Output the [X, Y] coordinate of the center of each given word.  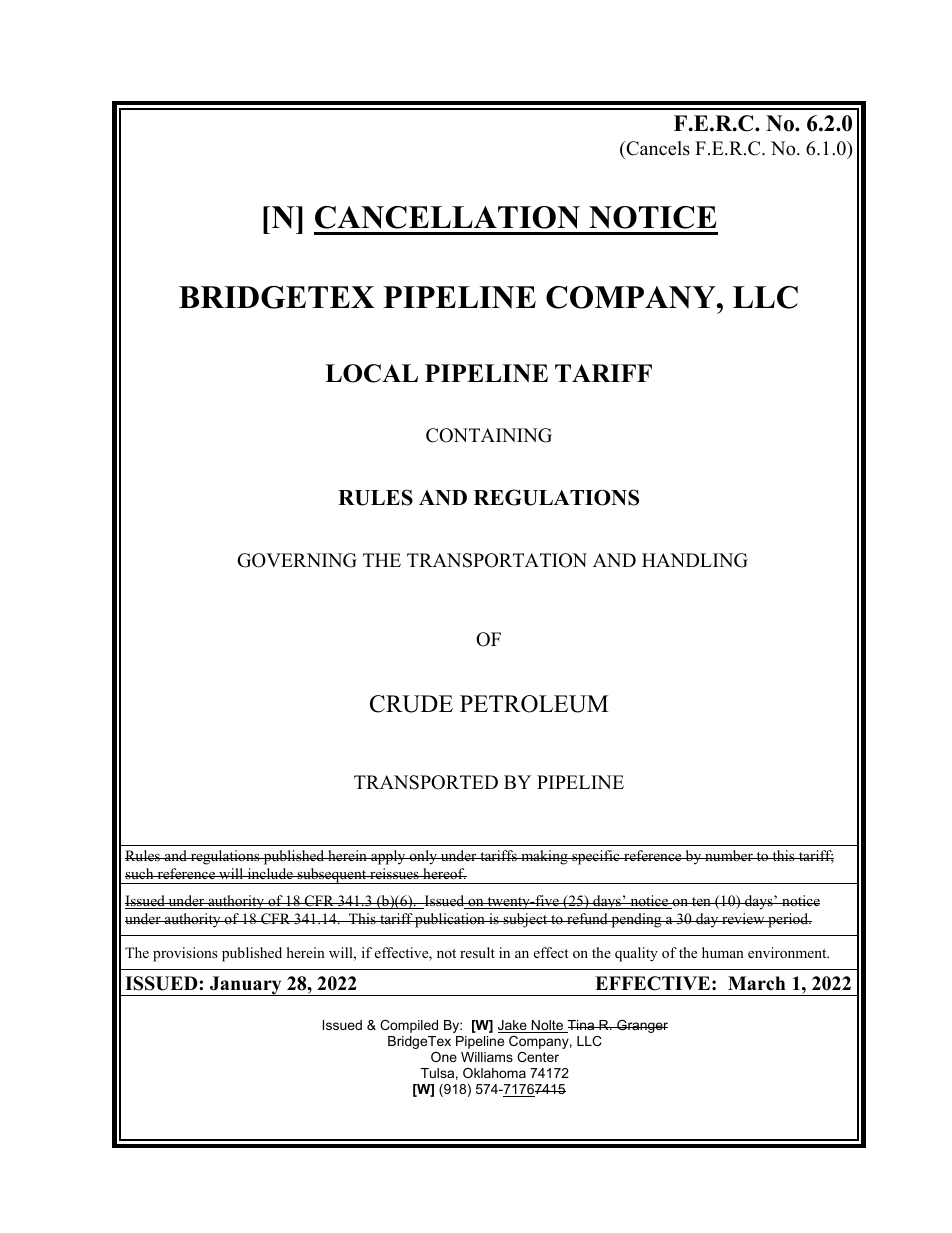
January [246, 986]
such [140, 873]
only [423, 857]
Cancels [657, 148]
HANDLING [695, 560]
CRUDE [411, 704]
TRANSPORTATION [497, 560]
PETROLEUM [534, 704]
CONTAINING [489, 435]
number [729, 855]
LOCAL [371, 373]
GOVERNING [297, 560]
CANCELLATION [447, 217]
